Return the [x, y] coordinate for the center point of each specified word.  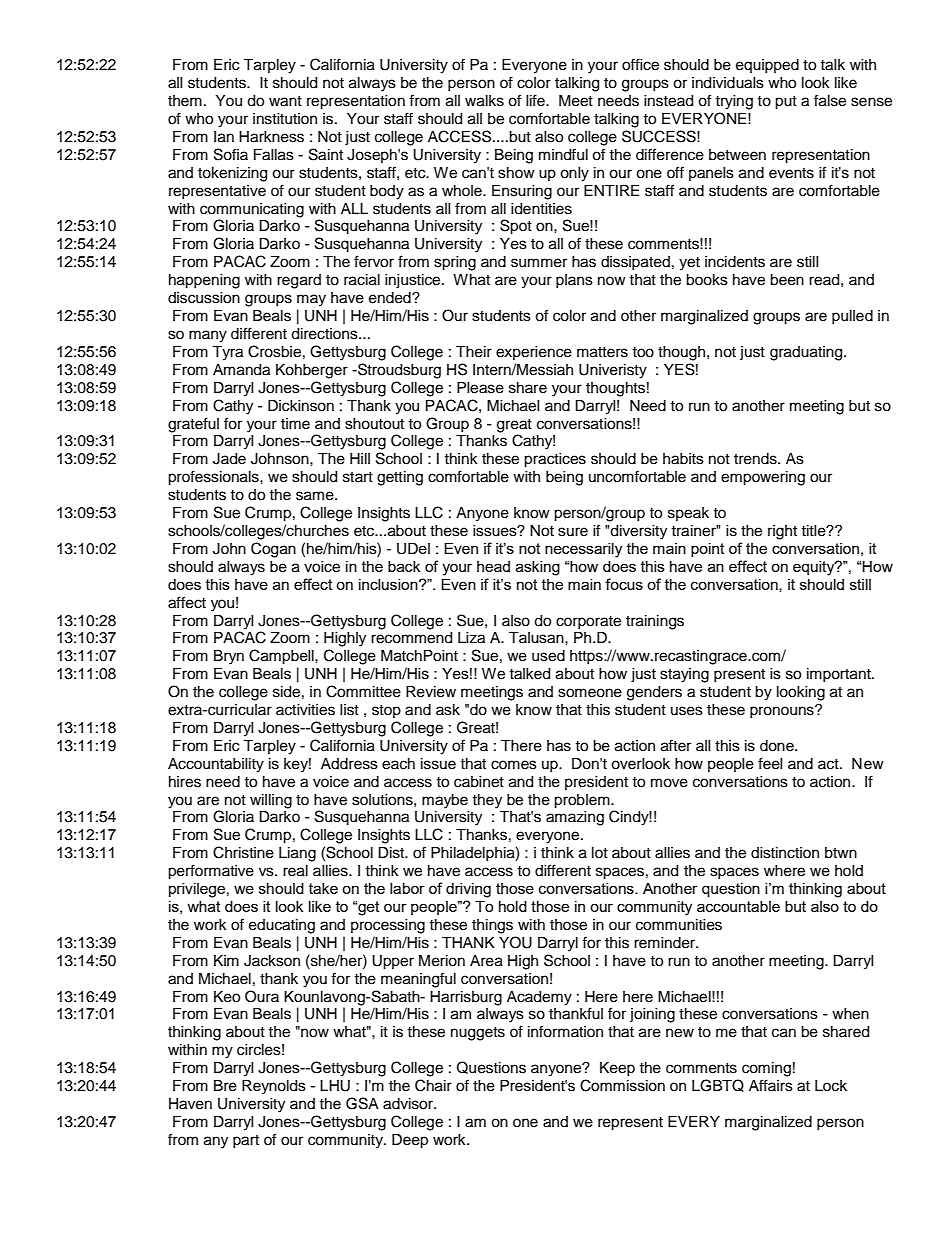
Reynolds [274, 1087]
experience [534, 353]
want [285, 101]
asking [538, 568]
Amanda [241, 370]
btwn [841, 853]
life [536, 100]
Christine [243, 852]
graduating [807, 353]
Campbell [282, 657]
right [782, 532]
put [786, 103]
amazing [575, 818]
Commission [622, 1085]
